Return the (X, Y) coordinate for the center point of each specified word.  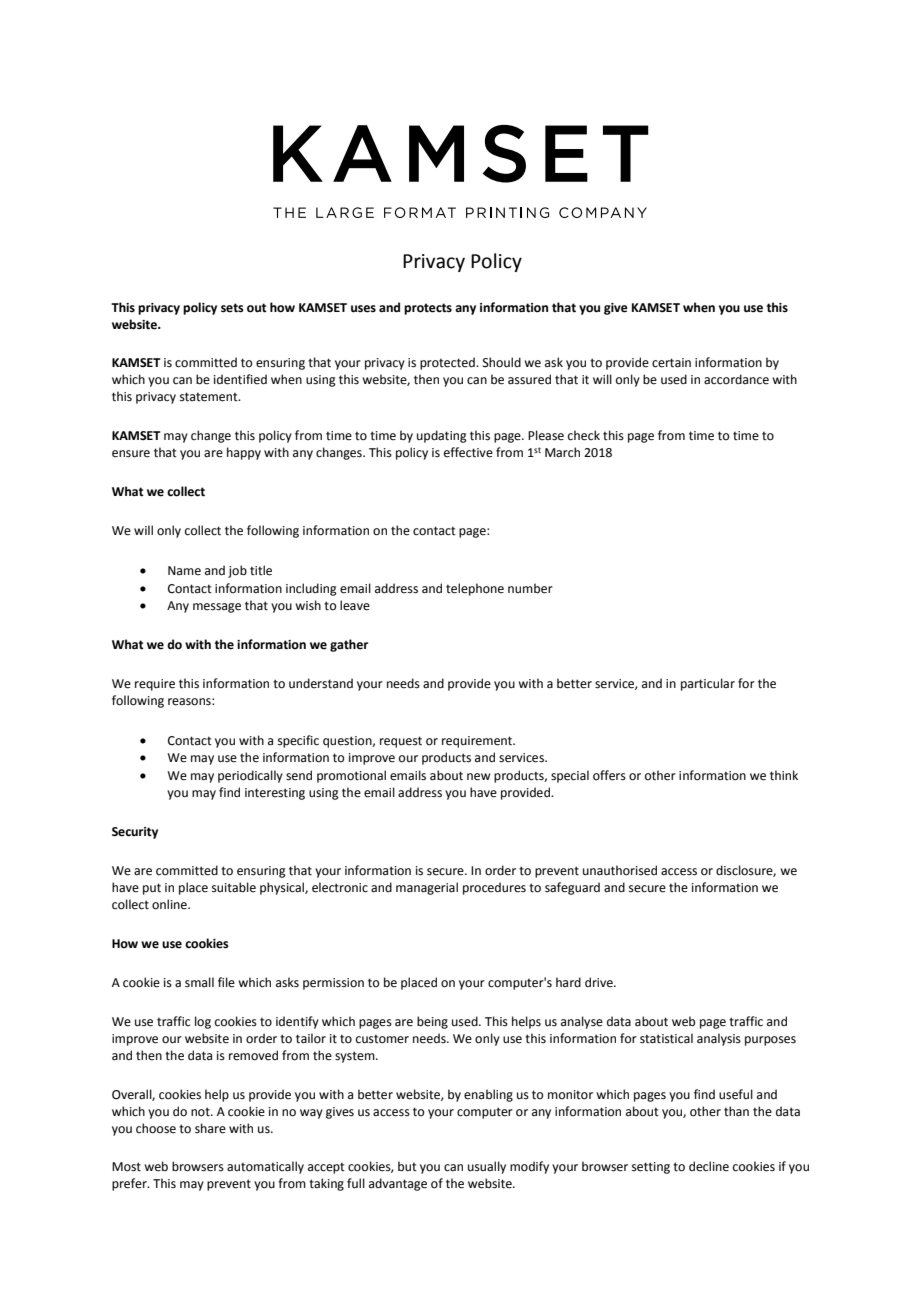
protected (448, 363)
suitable (234, 887)
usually (487, 1167)
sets (232, 308)
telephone (475, 589)
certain (671, 363)
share (210, 1128)
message (217, 608)
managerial (427, 888)
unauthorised (620, 870)
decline (709, 1166)
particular (708, 684)
